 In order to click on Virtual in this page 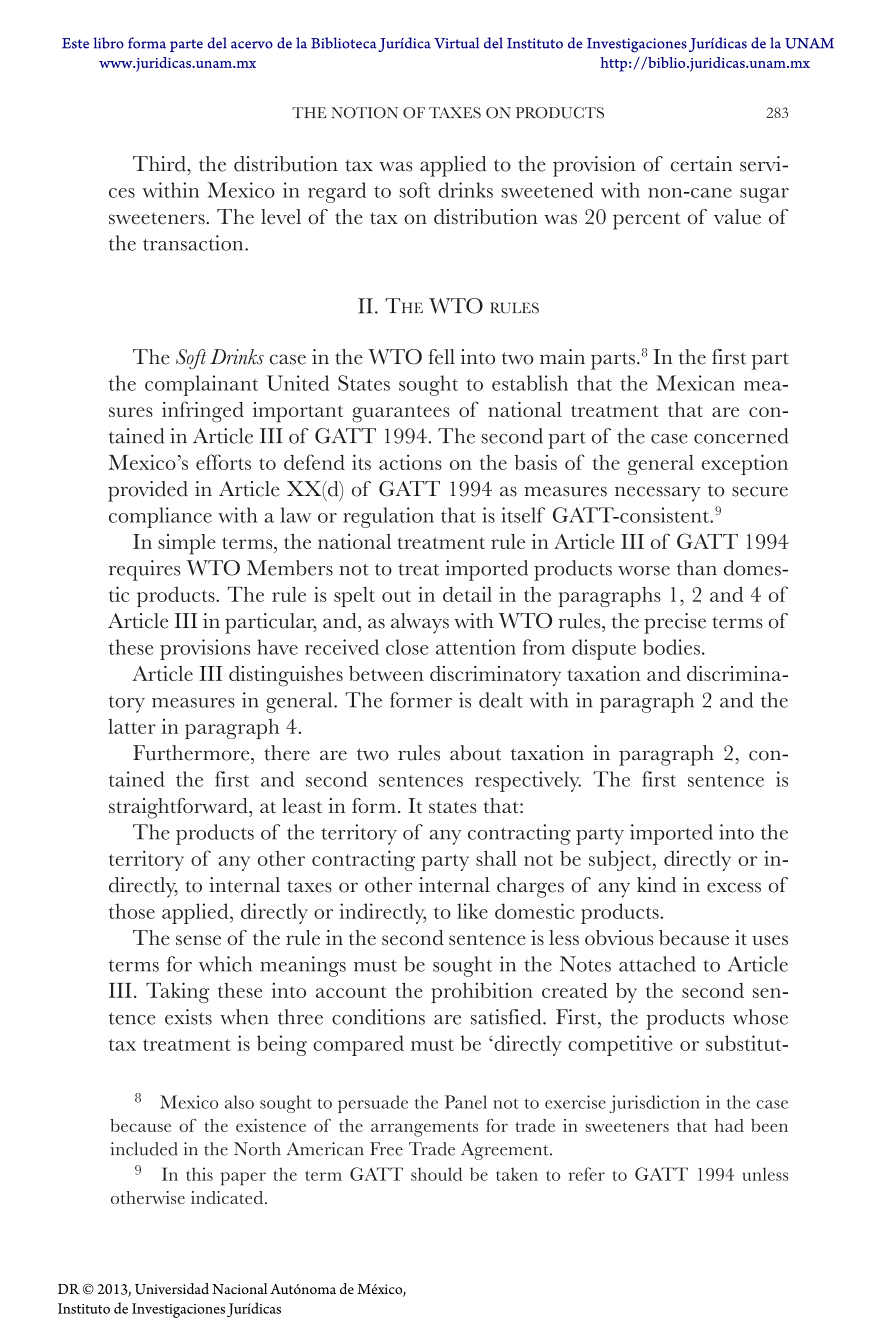, I will do `click(456, 43)`.
